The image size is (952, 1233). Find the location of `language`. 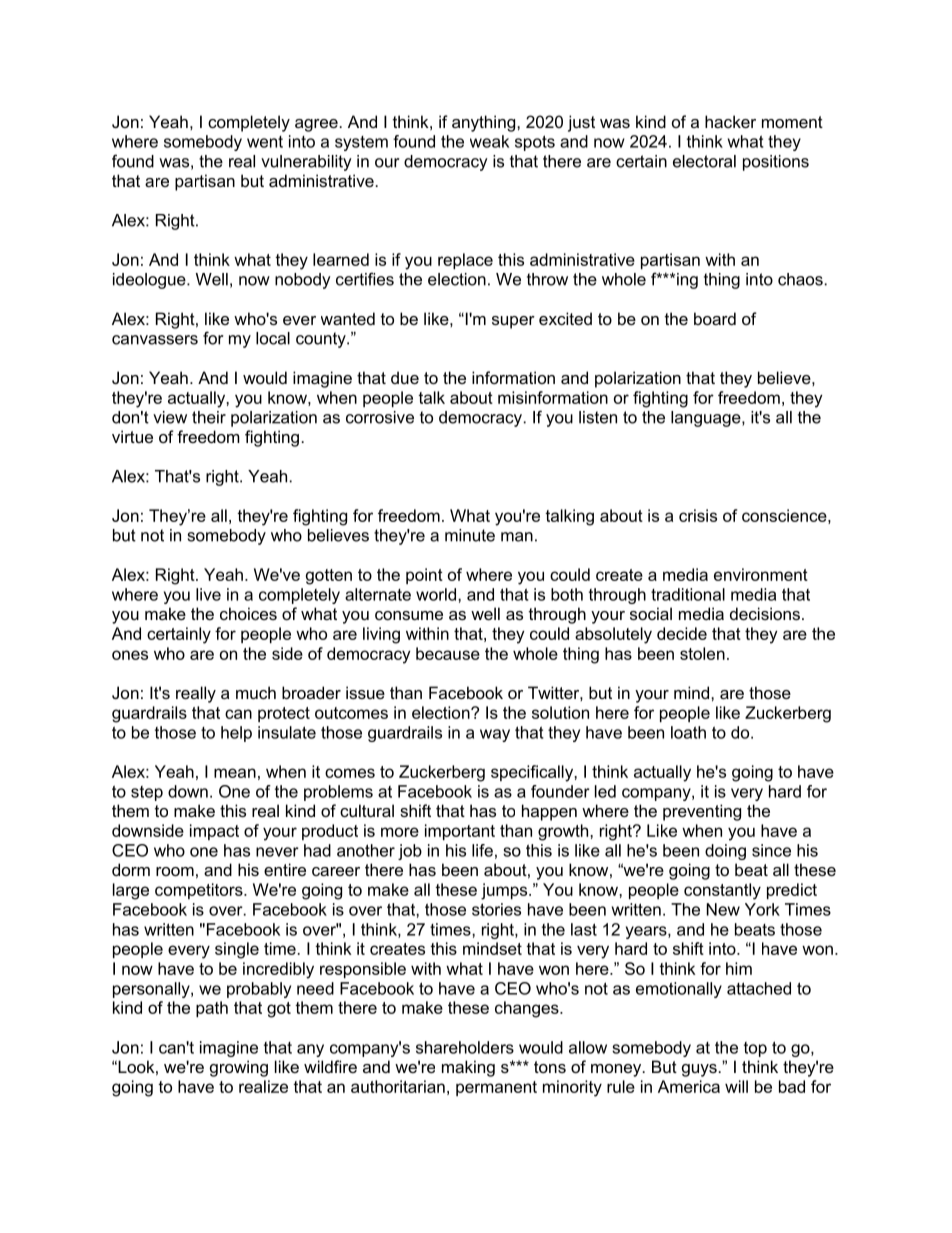

language is located at coordinates (707, 419).
